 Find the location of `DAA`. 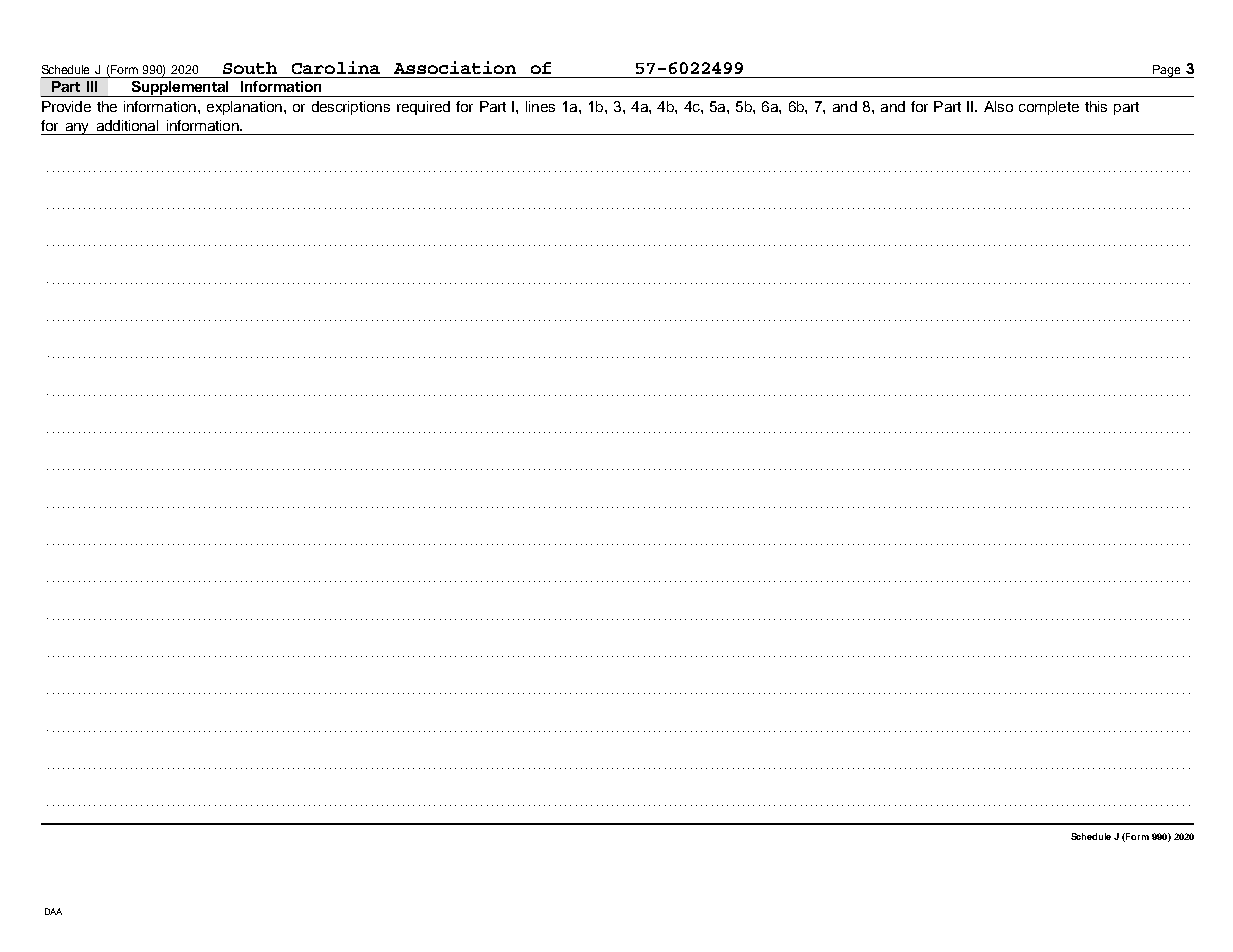

DAA is located at coordinates (53, 911).
